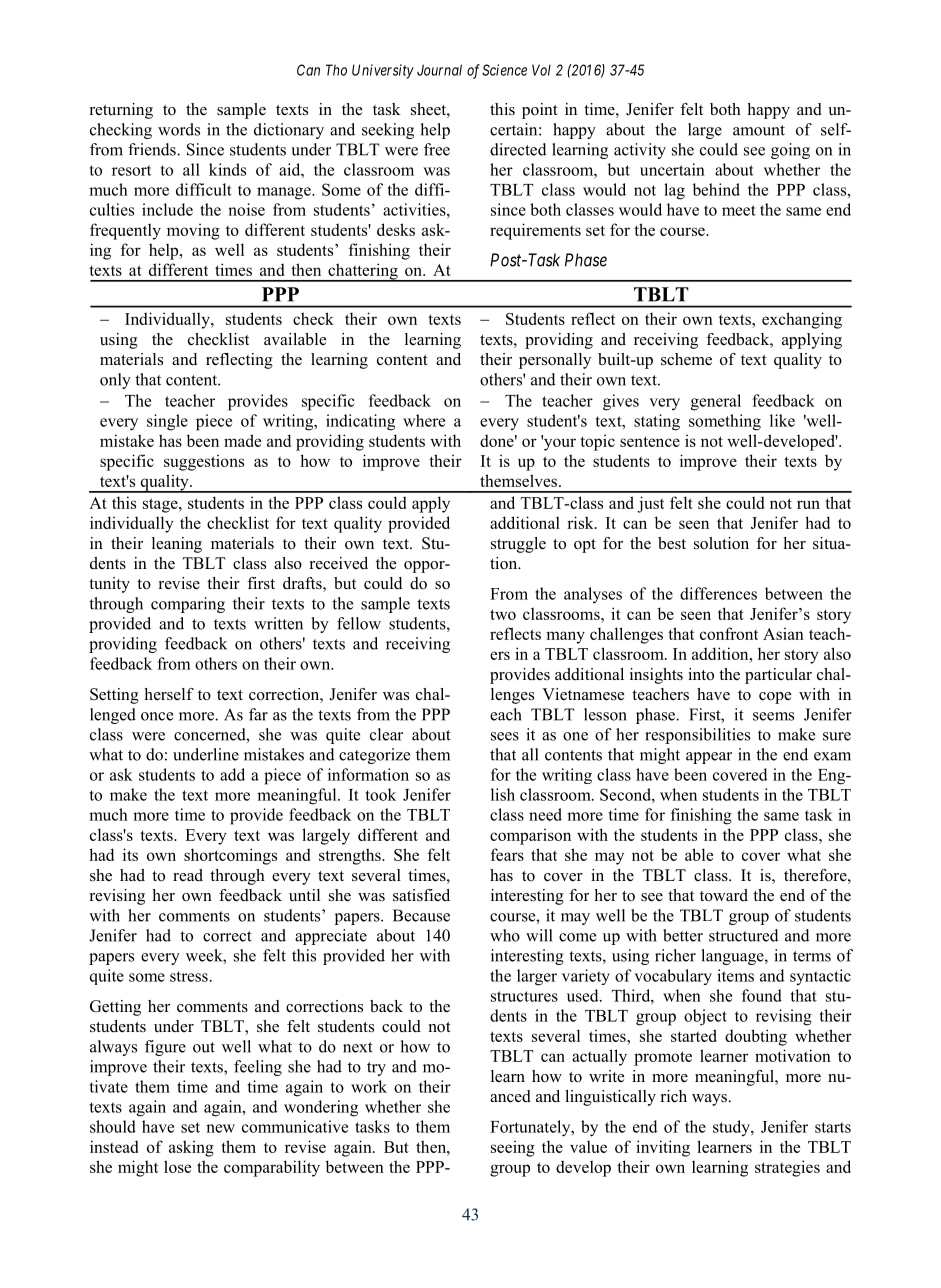 The width and height of the document is (941, 1288). Describe the element at coordinates (179, 129) in the document. I see `words` at that location.
